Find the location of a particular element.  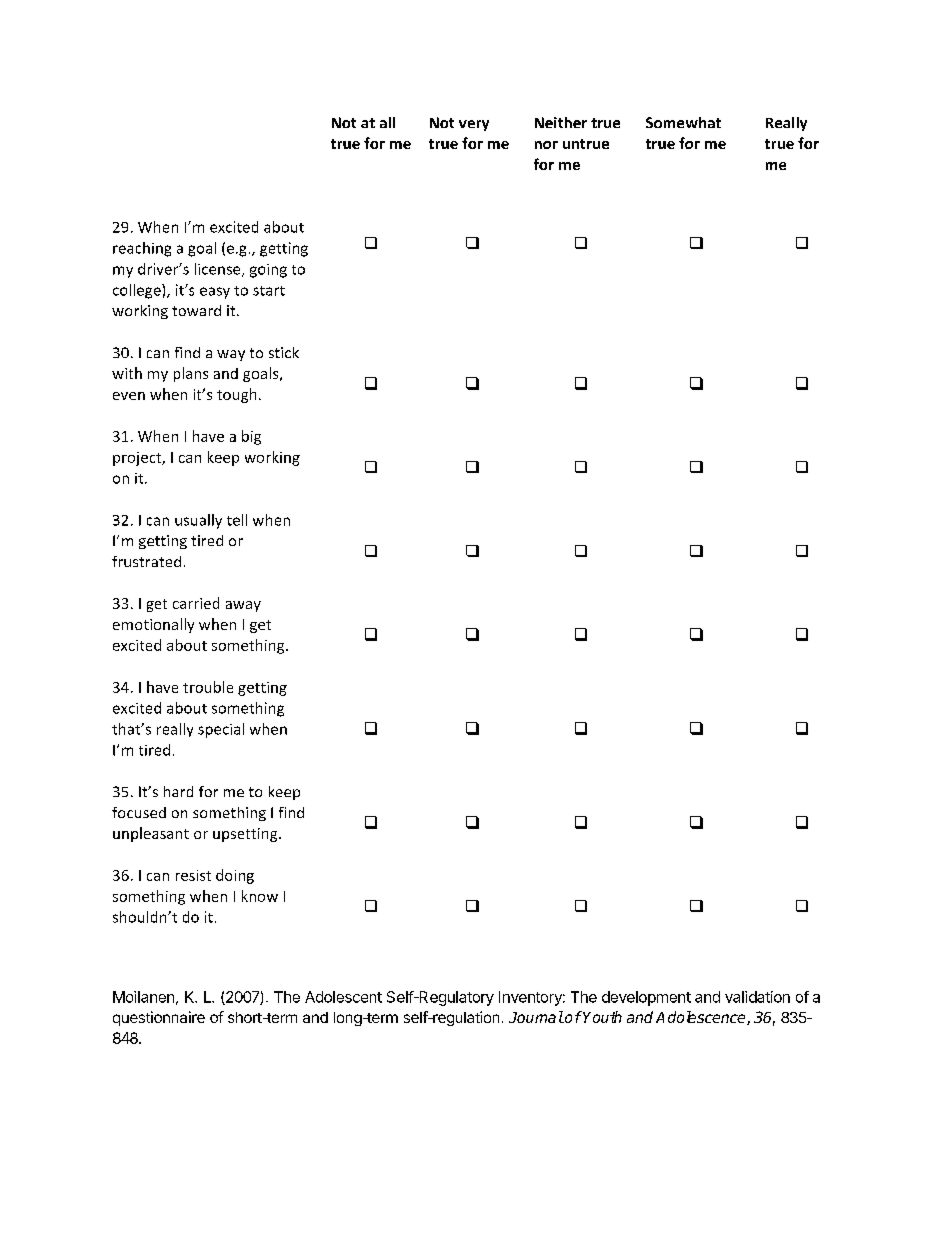

Somewhat is located at coordinates (683, 122).
